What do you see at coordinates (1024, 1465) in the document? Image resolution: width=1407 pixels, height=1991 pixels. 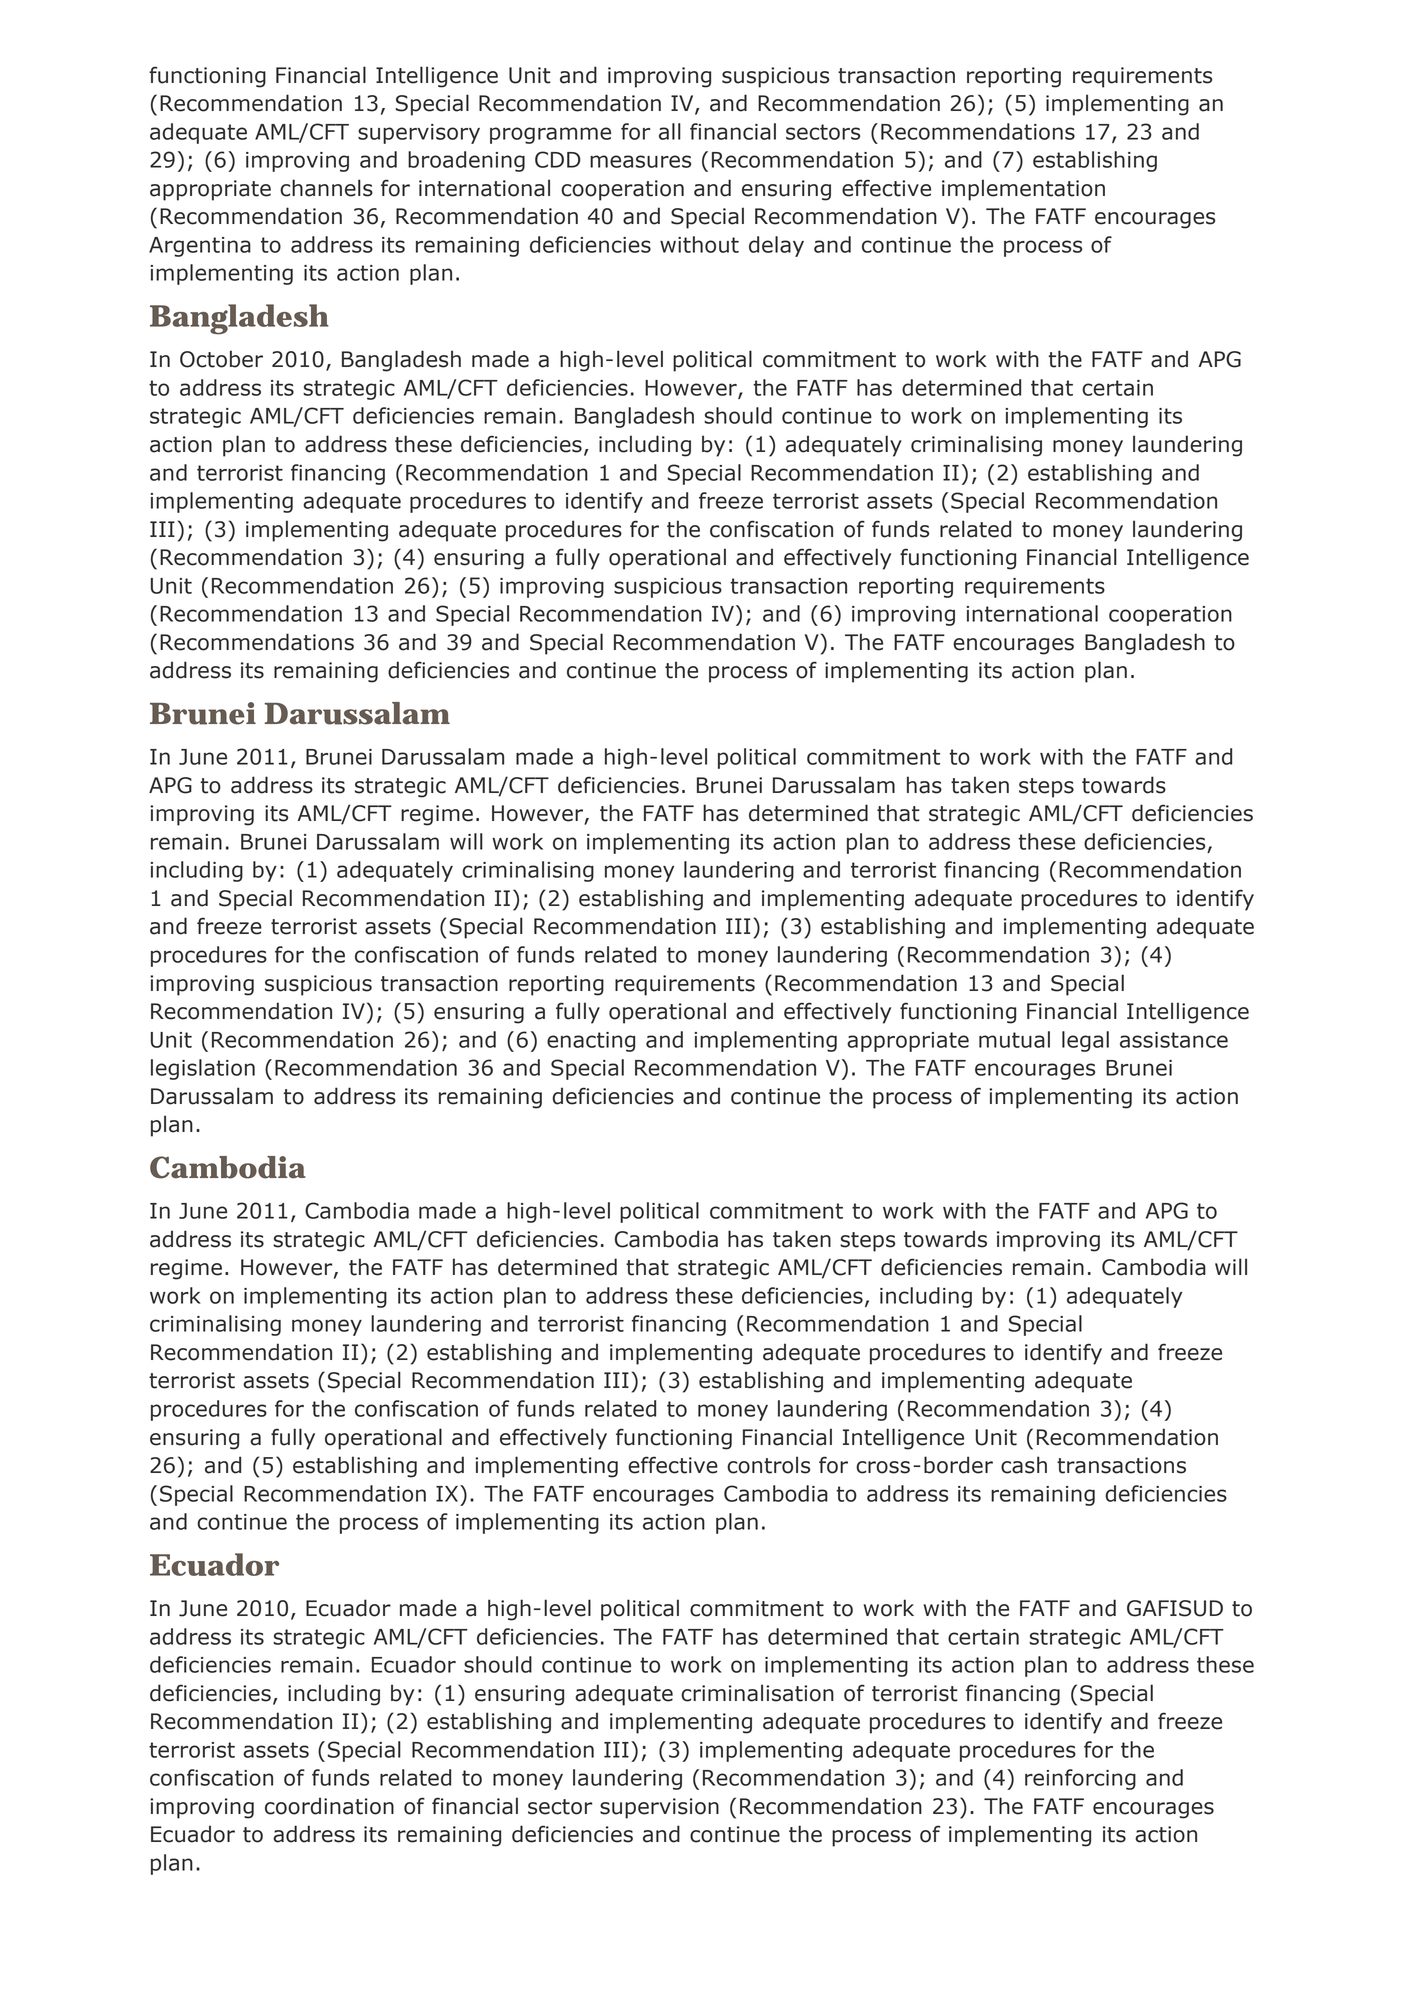 I see `cash` at bounding box center [1024, 1465].
